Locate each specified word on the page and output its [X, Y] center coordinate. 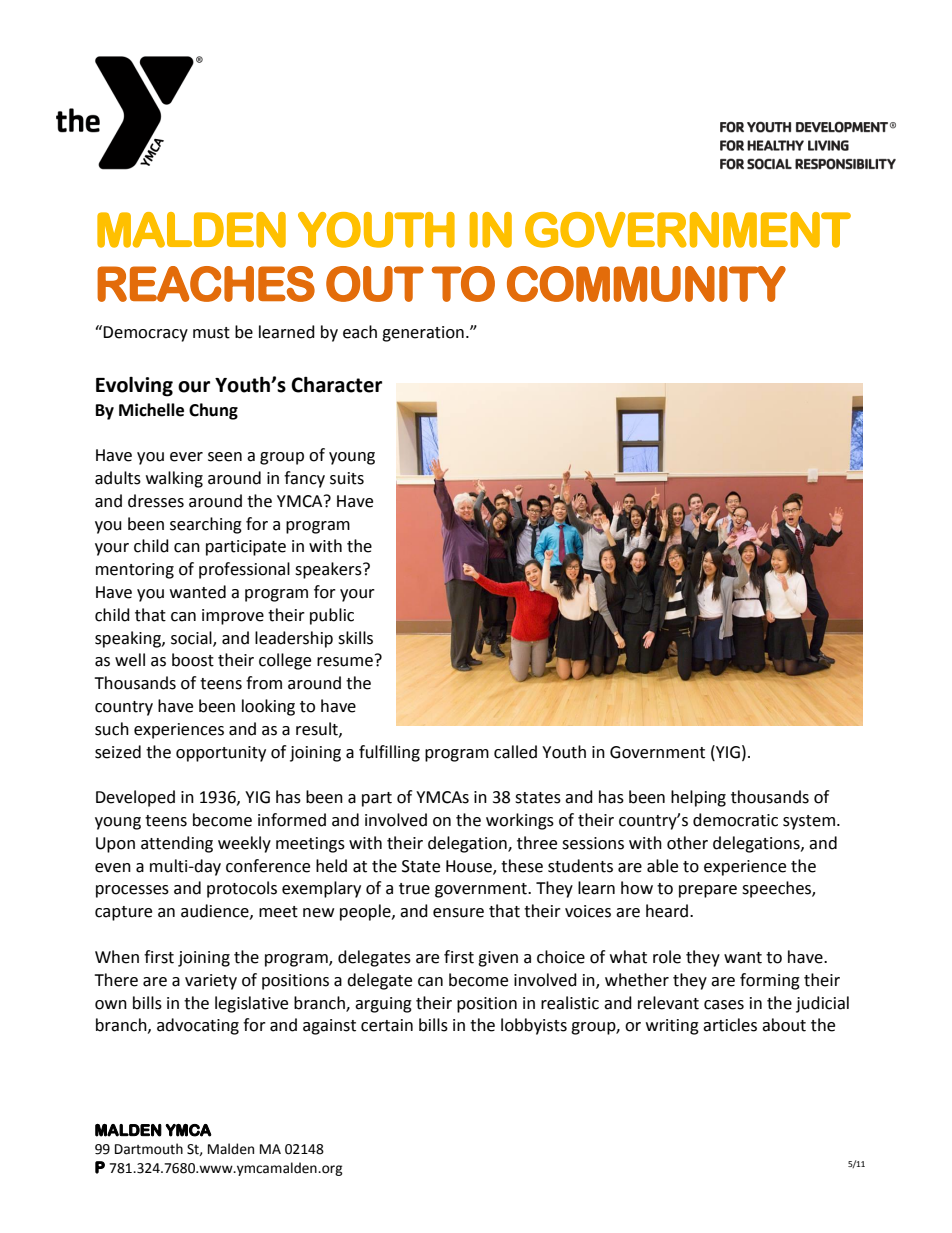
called [515, 752]
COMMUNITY [646, 284]
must [211, 333]
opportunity [221, 754]
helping [698, 798]
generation [423, 334]
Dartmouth [149, 1149]
